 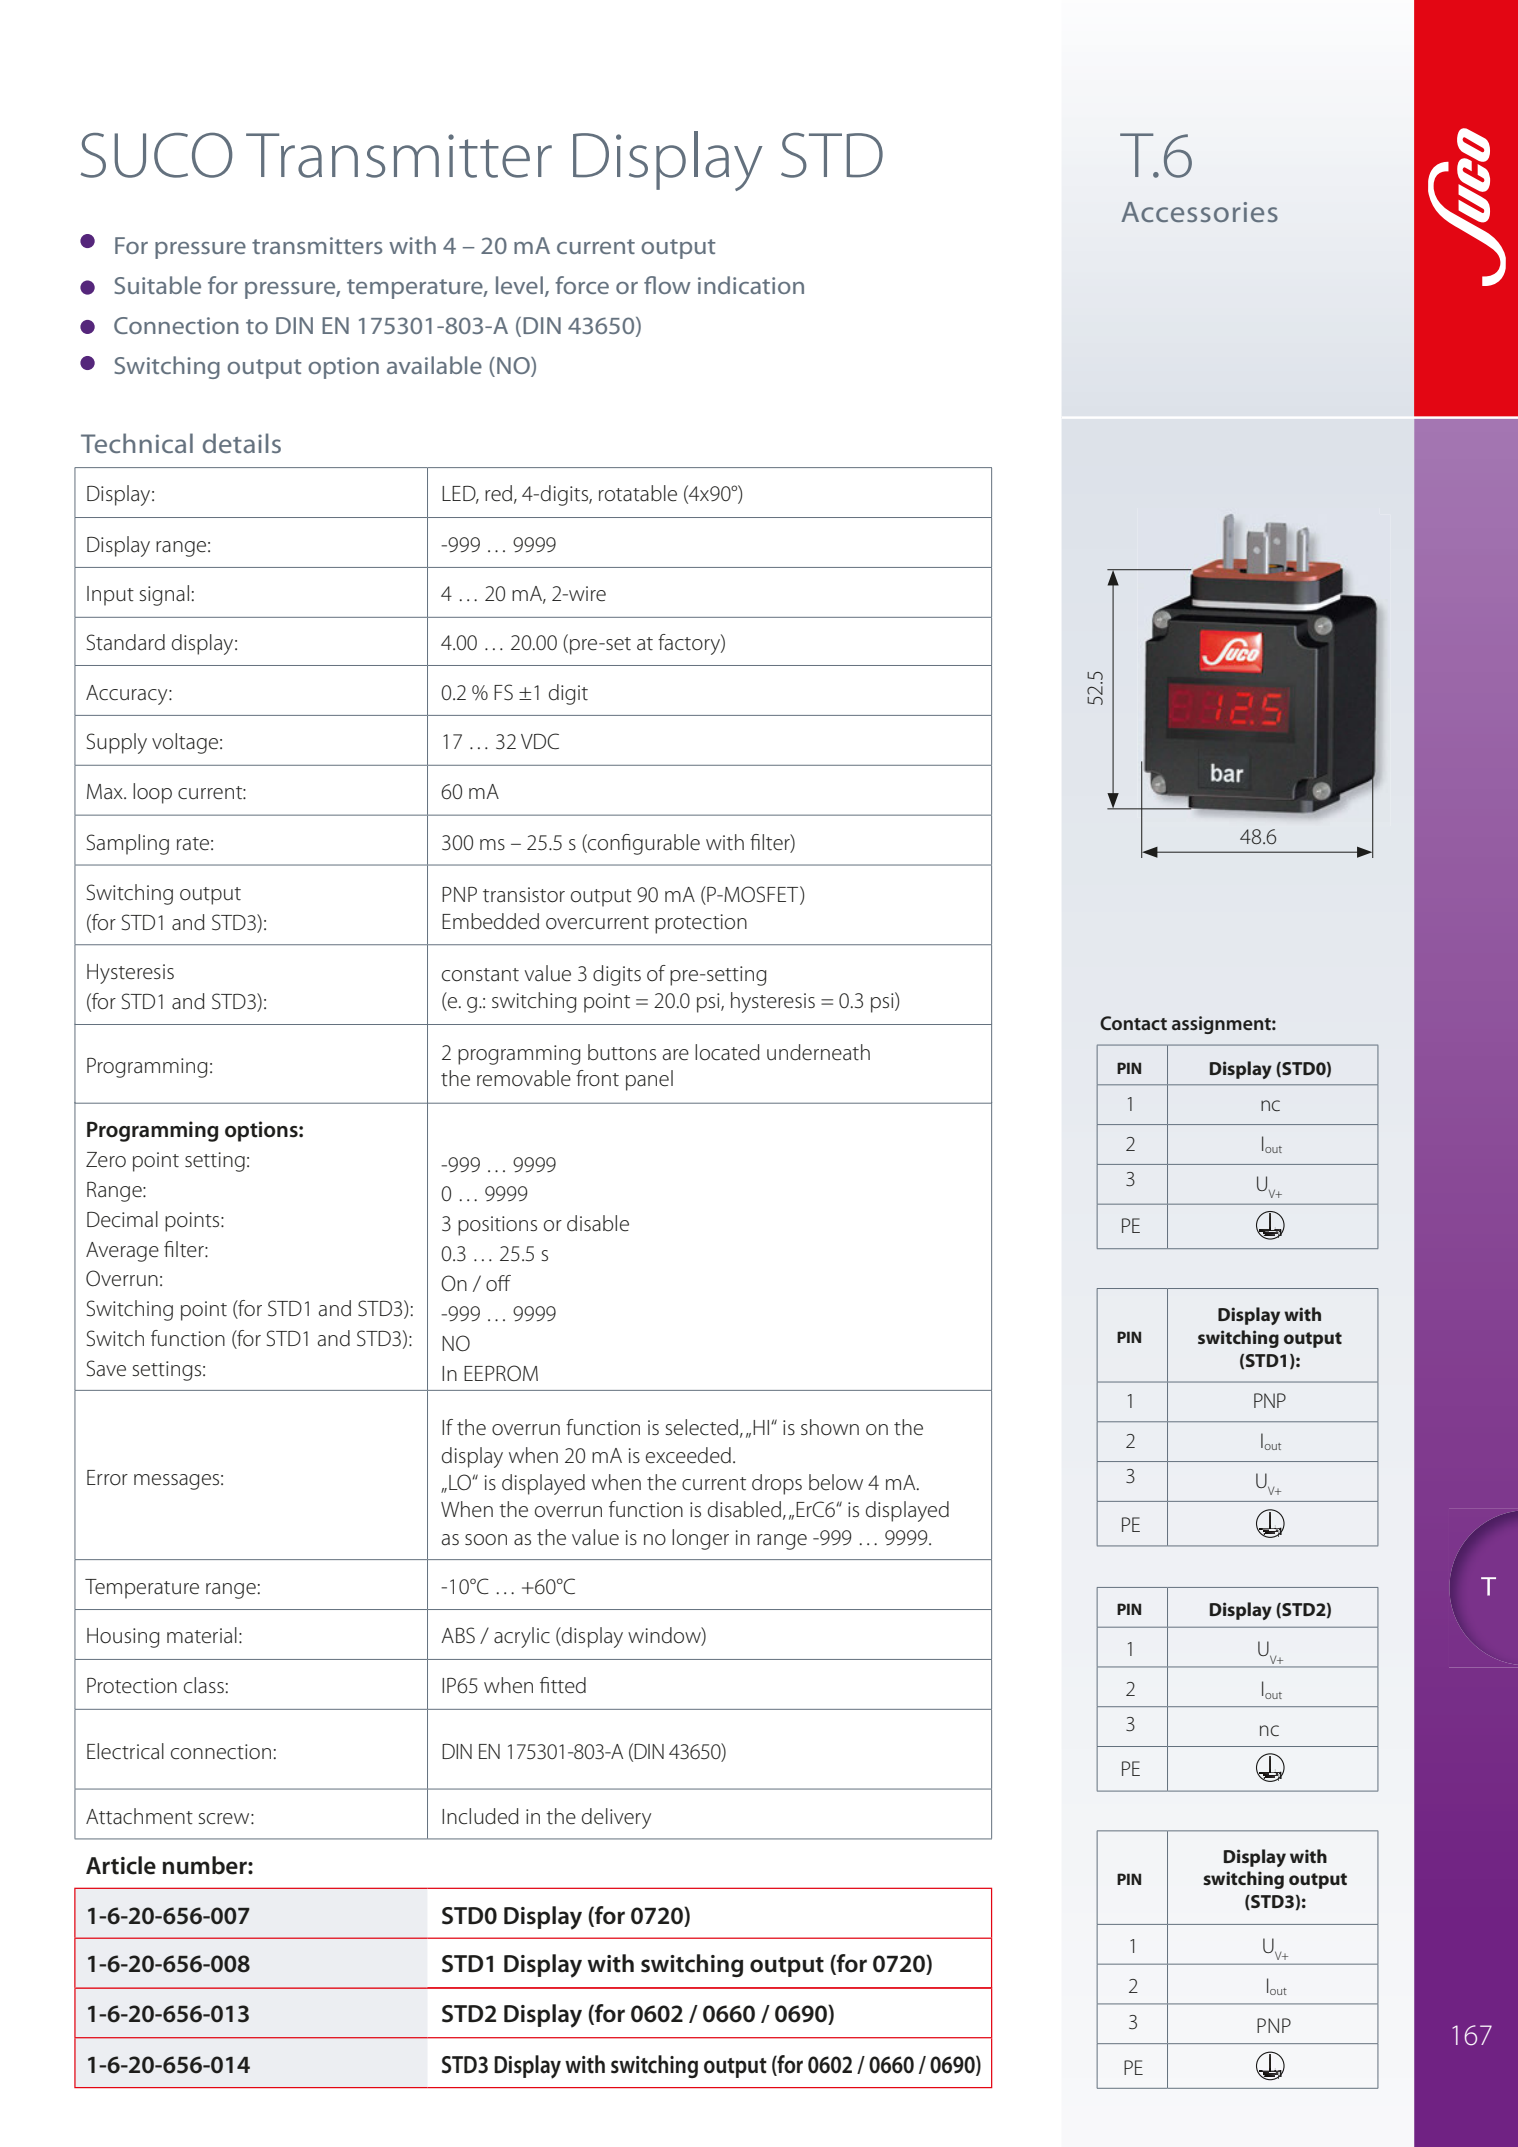 What do you see at coordinates (701, 1427) in the image?
I see `selected` at bounding box center [701, 1427].
